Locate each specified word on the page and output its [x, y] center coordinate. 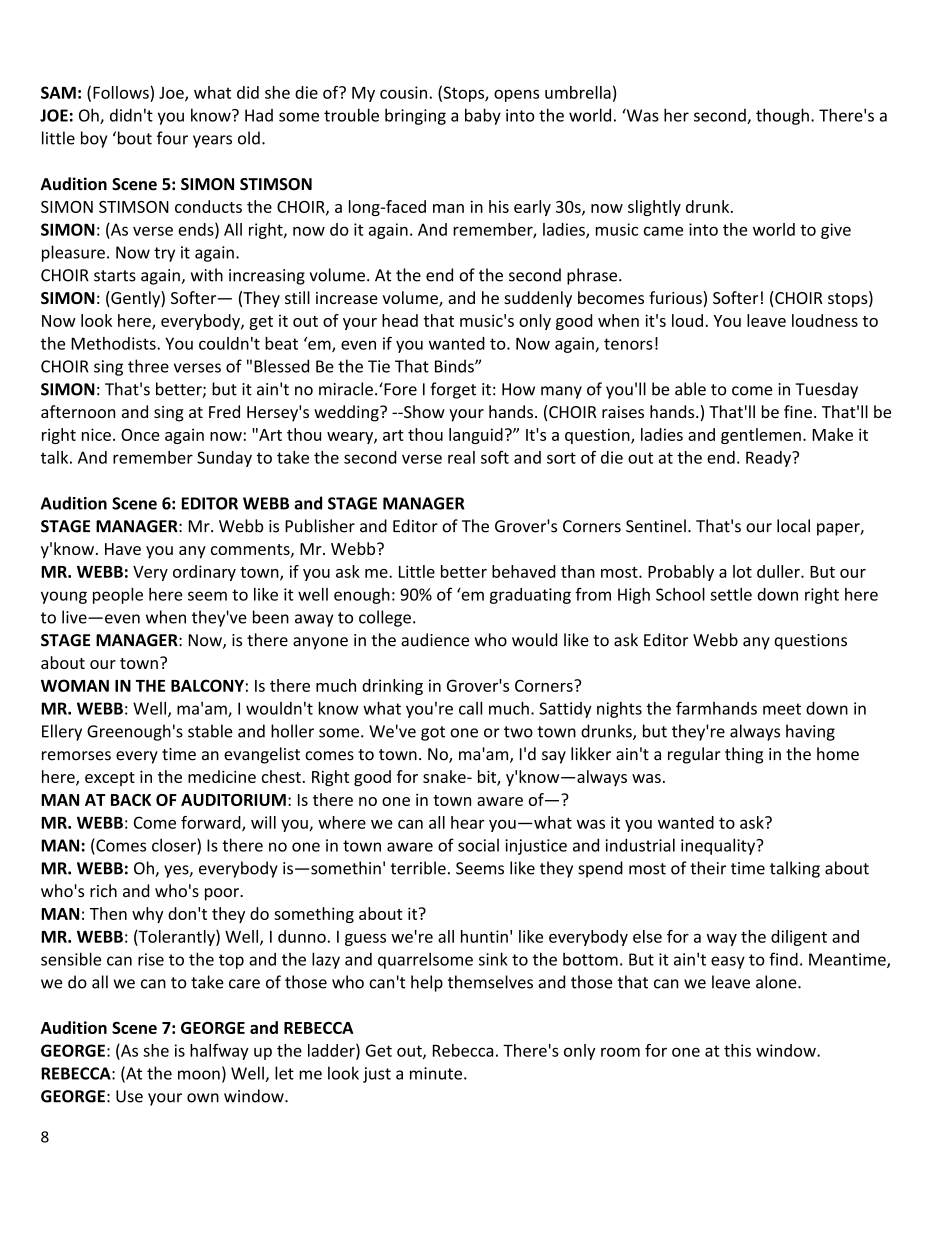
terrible [418, 868]
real [461, 457]
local [793, 526]
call [470, 708]
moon [199, 1075]
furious [676, 297]
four [172, 138]
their [708, 868]
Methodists [114, 343]
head [400, 320]
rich [103, 890]
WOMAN [75, 685]
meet [782, 709]
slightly [654, 208]
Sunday [224, 459]
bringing [415, 116]
